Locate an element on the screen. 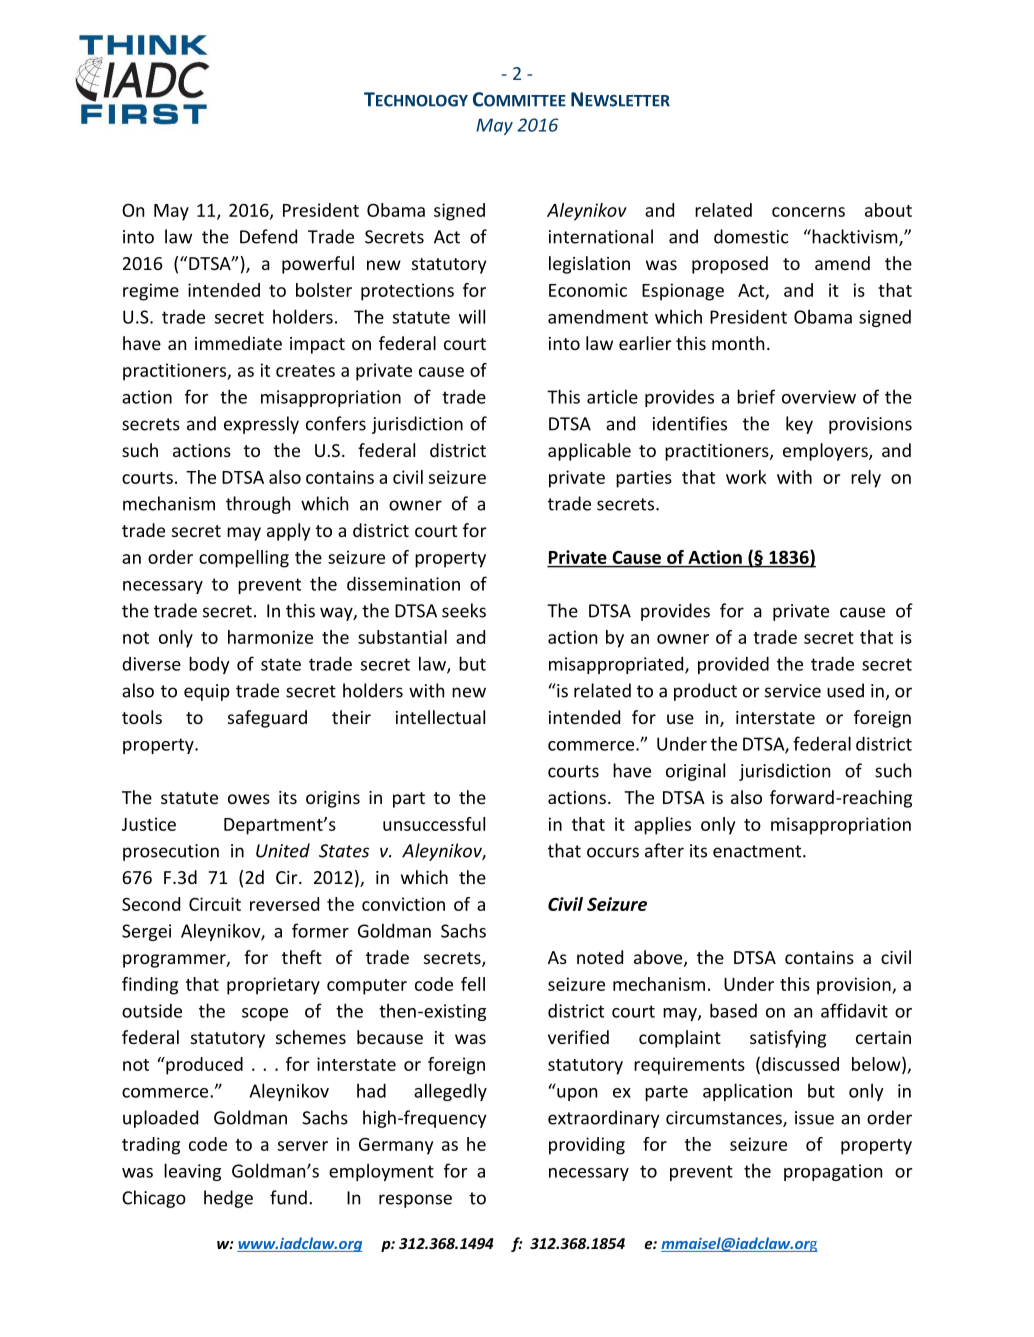  leaving is located at coordinates (192, 1172).
